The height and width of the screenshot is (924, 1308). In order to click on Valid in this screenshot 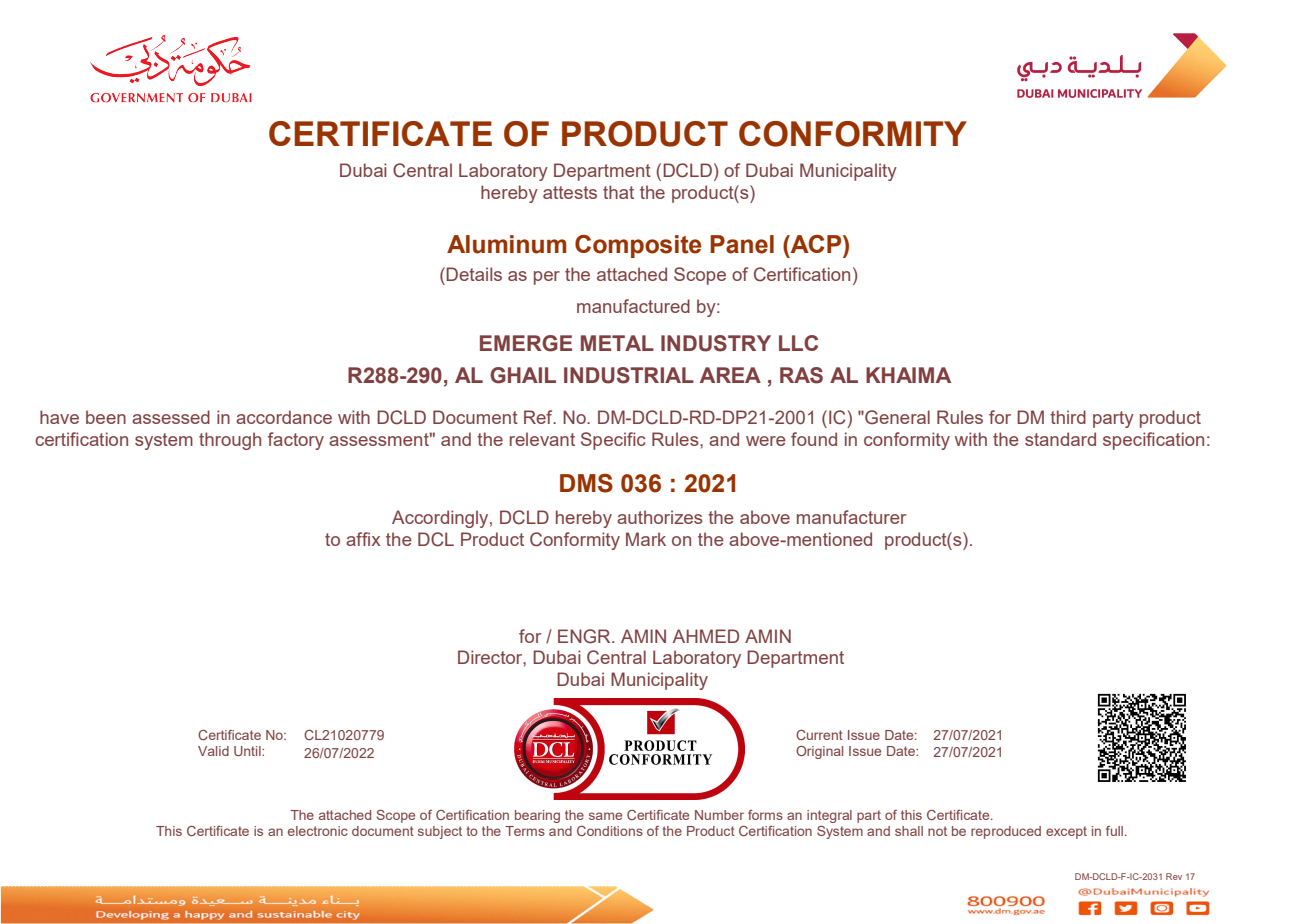, I will do `click(213, 751)`.
